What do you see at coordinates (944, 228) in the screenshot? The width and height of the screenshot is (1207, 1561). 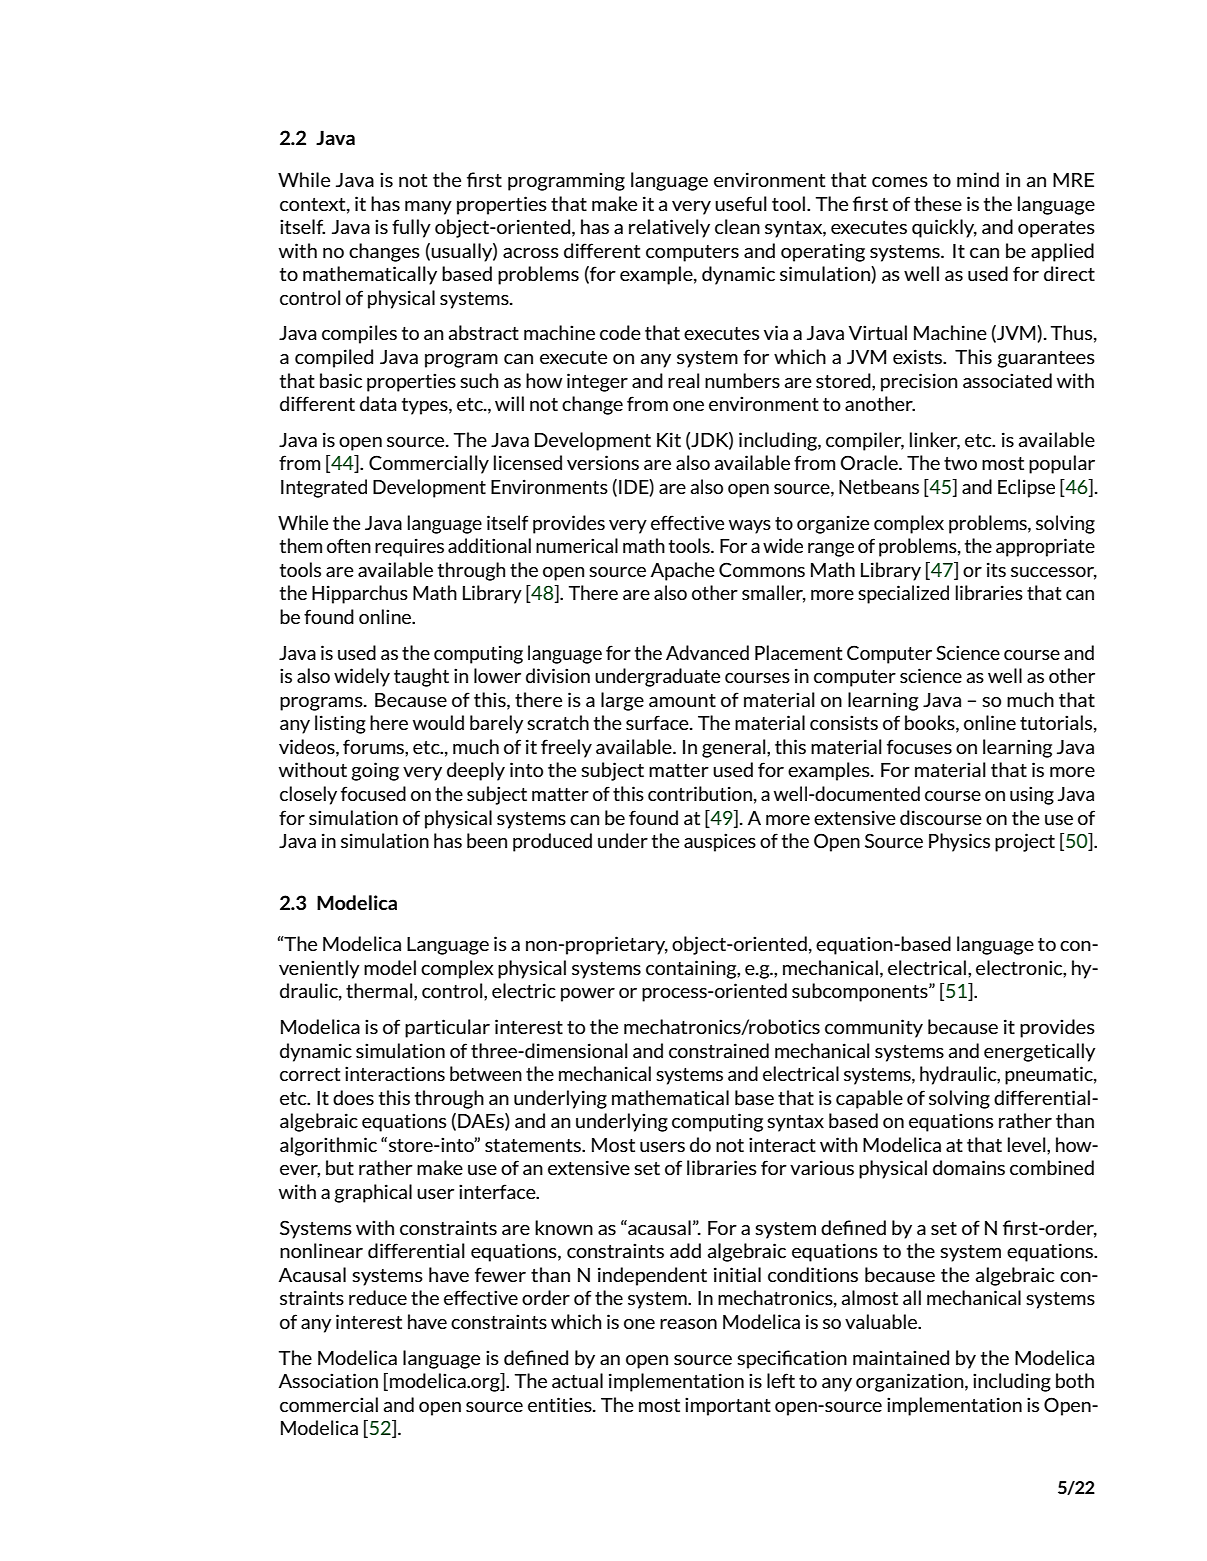 I see `quickly` at bounding box center [944, 228].
